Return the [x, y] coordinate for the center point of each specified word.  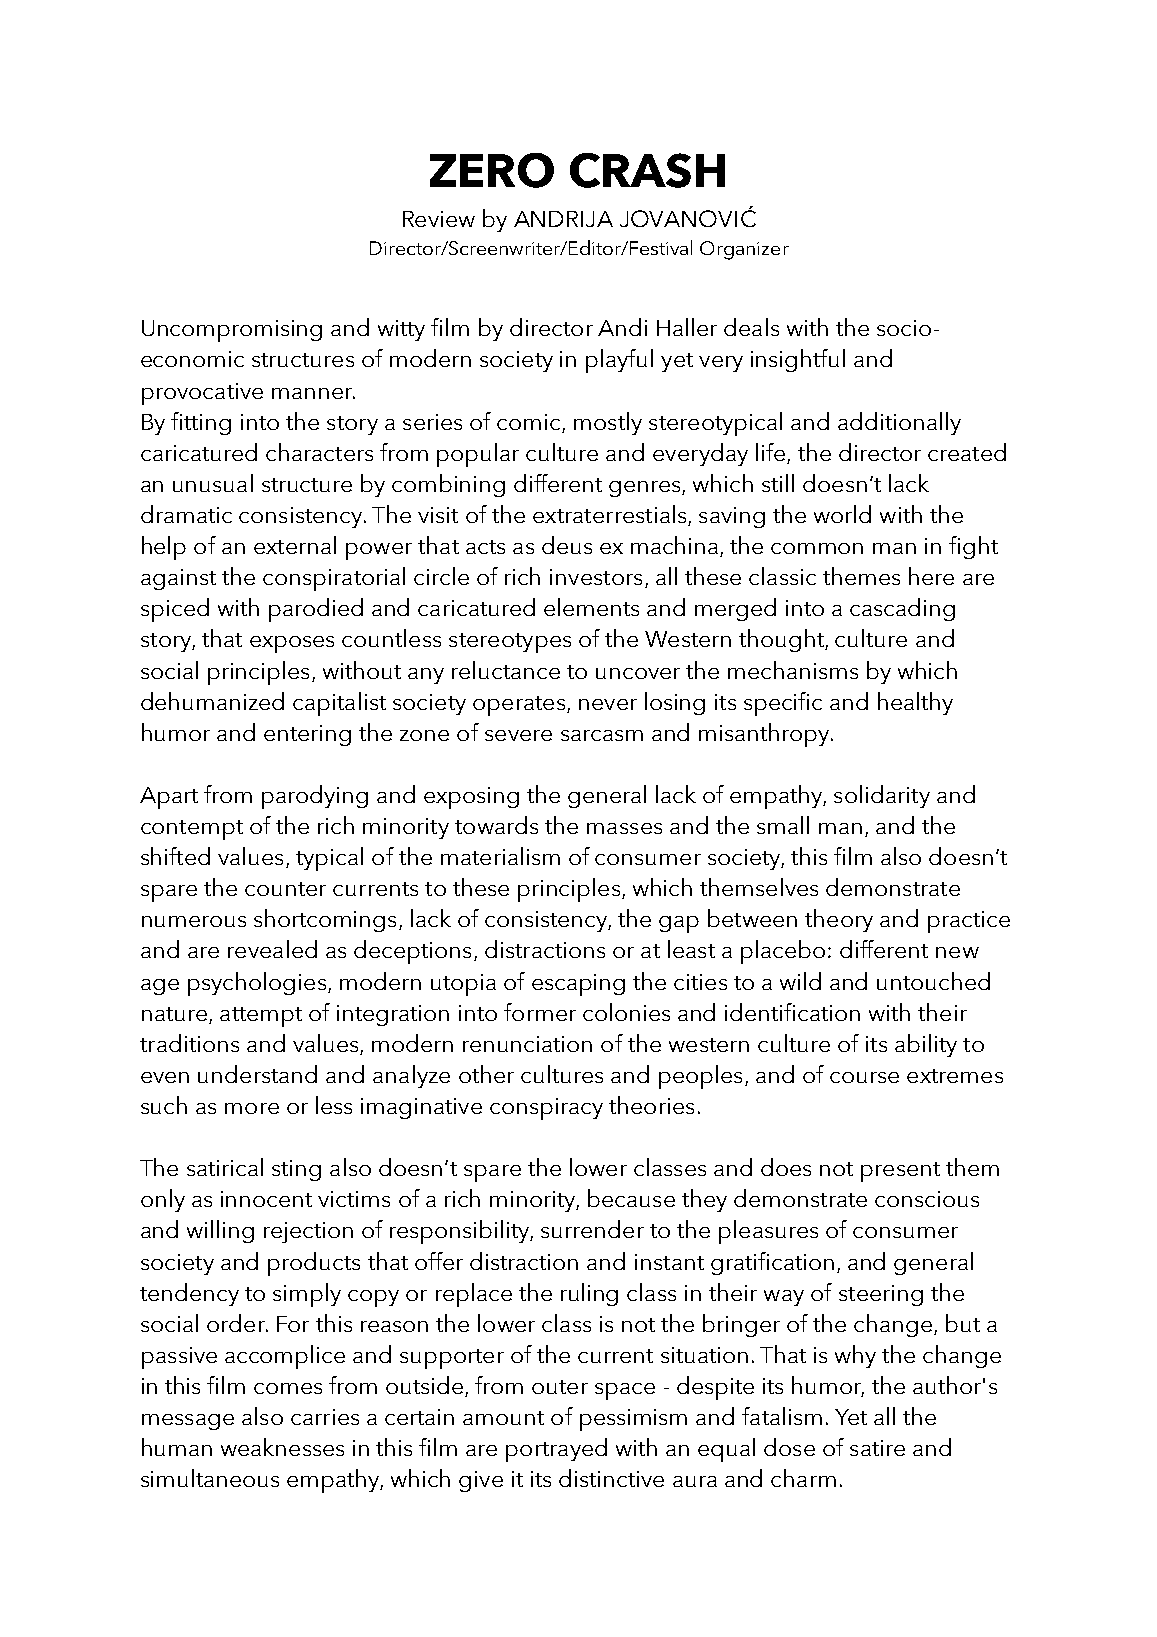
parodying [315, 797]
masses [624, 828]
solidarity [882, 796]
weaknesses [282, 1447]
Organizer [744, 250]
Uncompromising [232, 331]
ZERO [492, 170]
